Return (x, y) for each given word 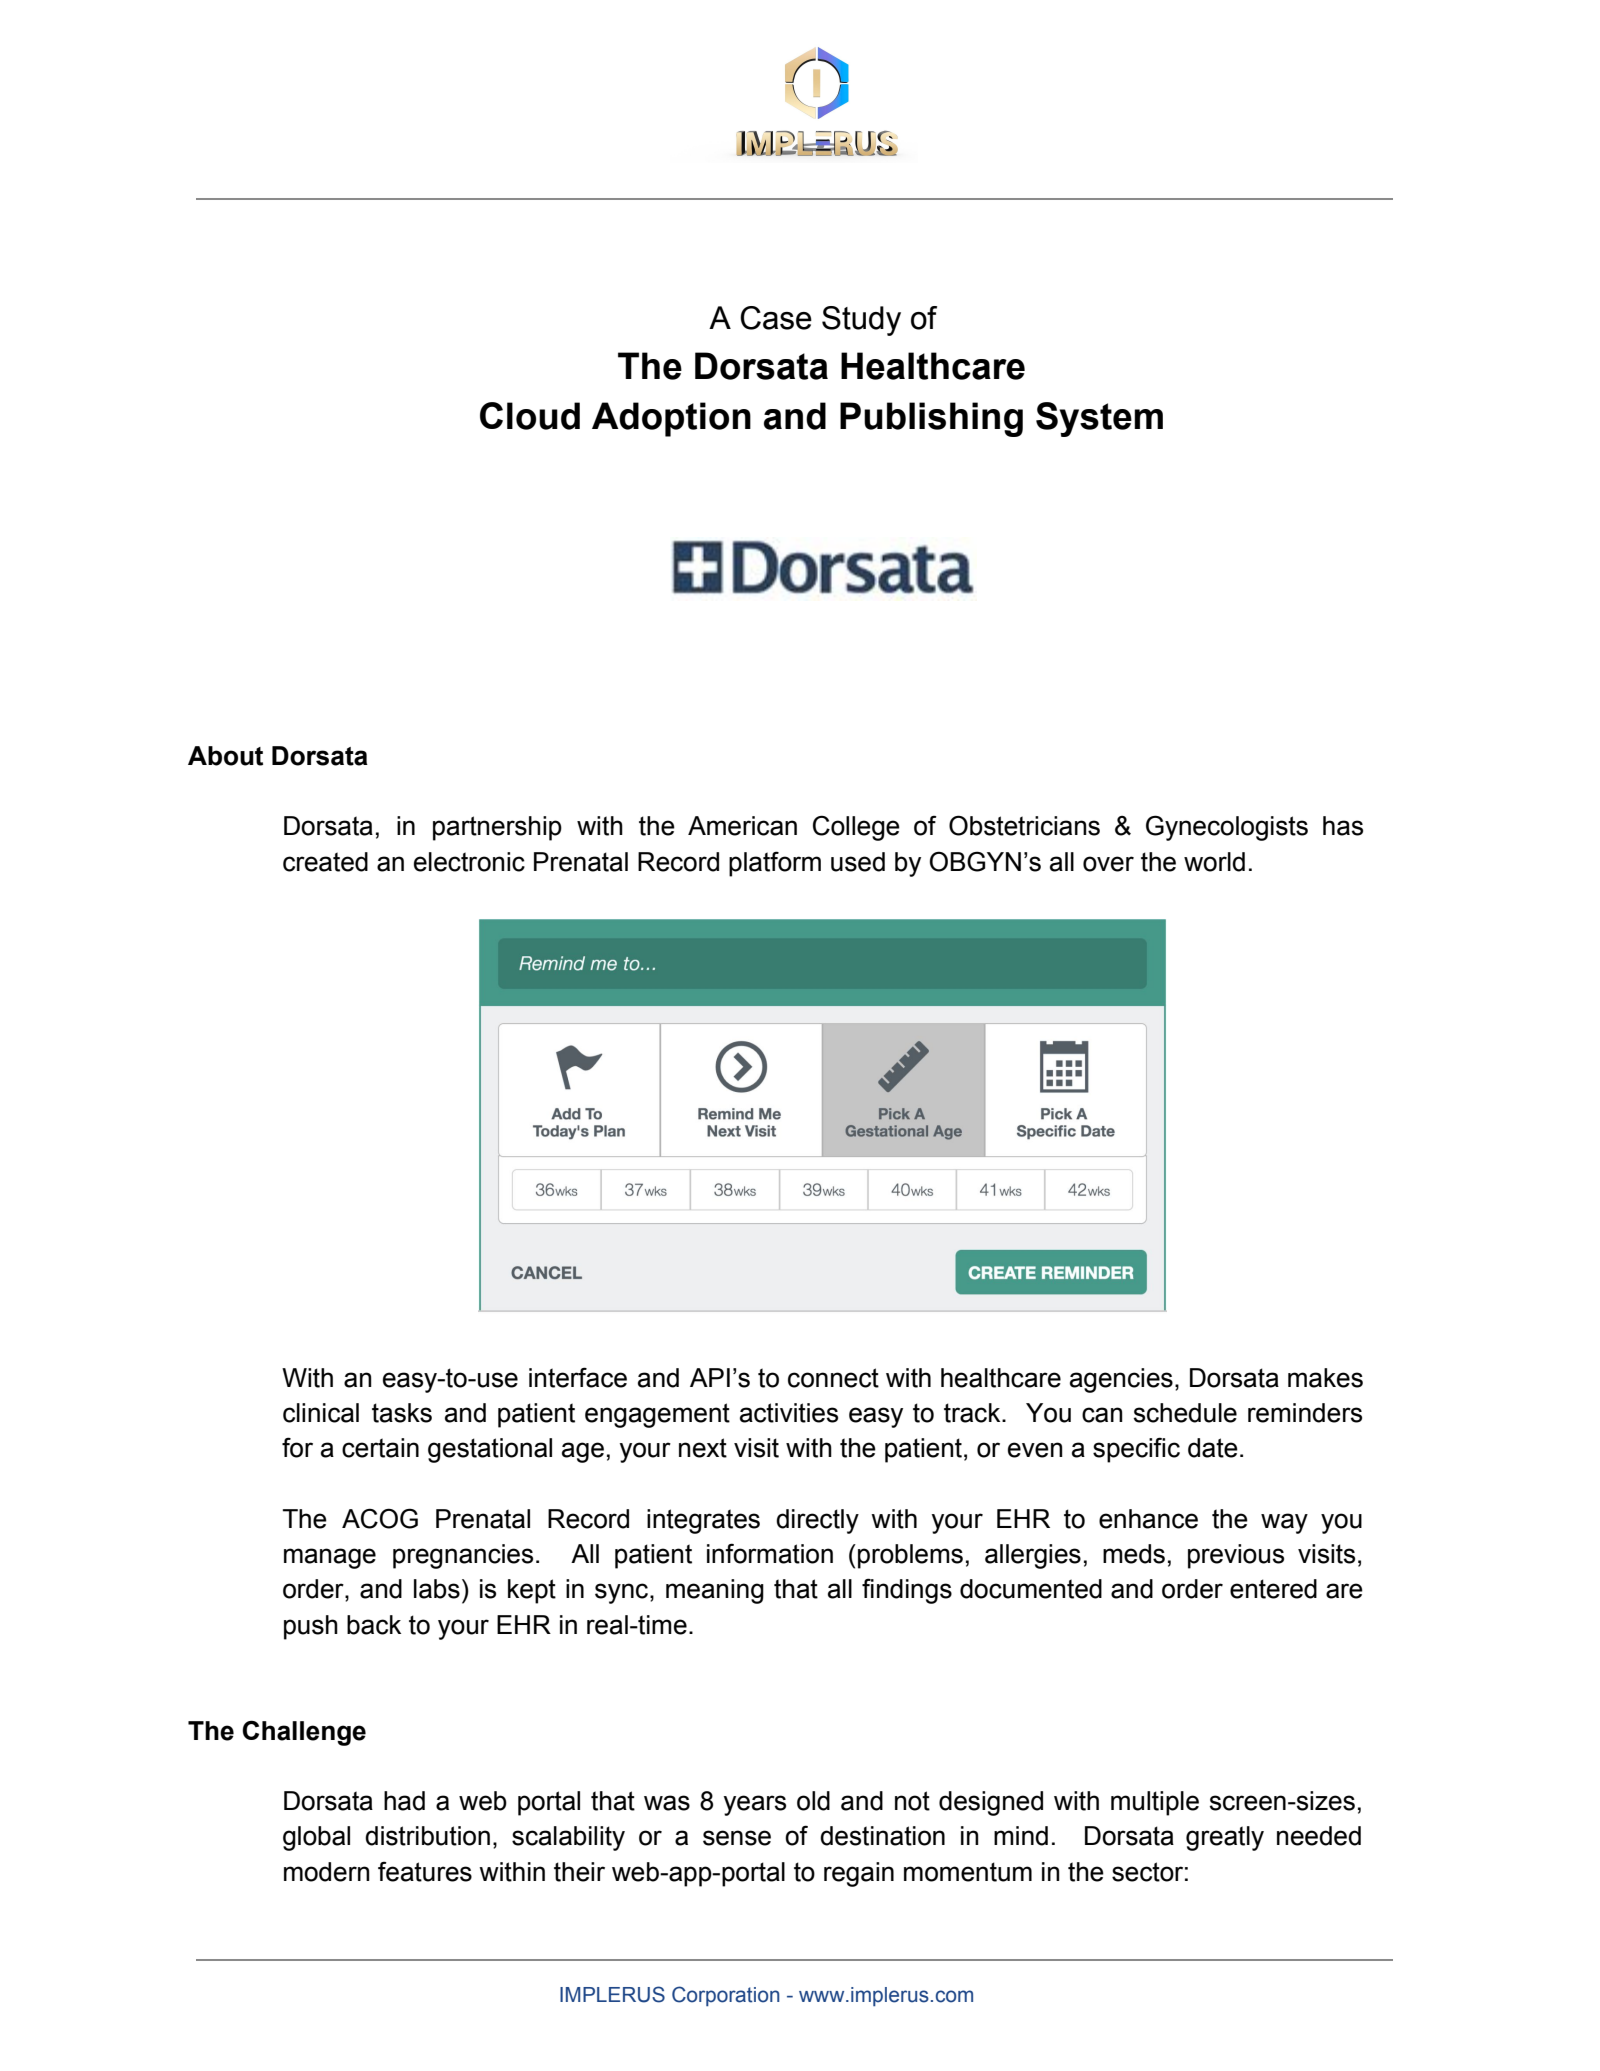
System (1099, 419)
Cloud (530, 416)
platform (775, 864)
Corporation (726, 1996)
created (325, 862)
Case (776, 318)
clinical (321, 1413)
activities (789, 1413)
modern (327, 1872)
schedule (1185, 1413)
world (1214, 862)
